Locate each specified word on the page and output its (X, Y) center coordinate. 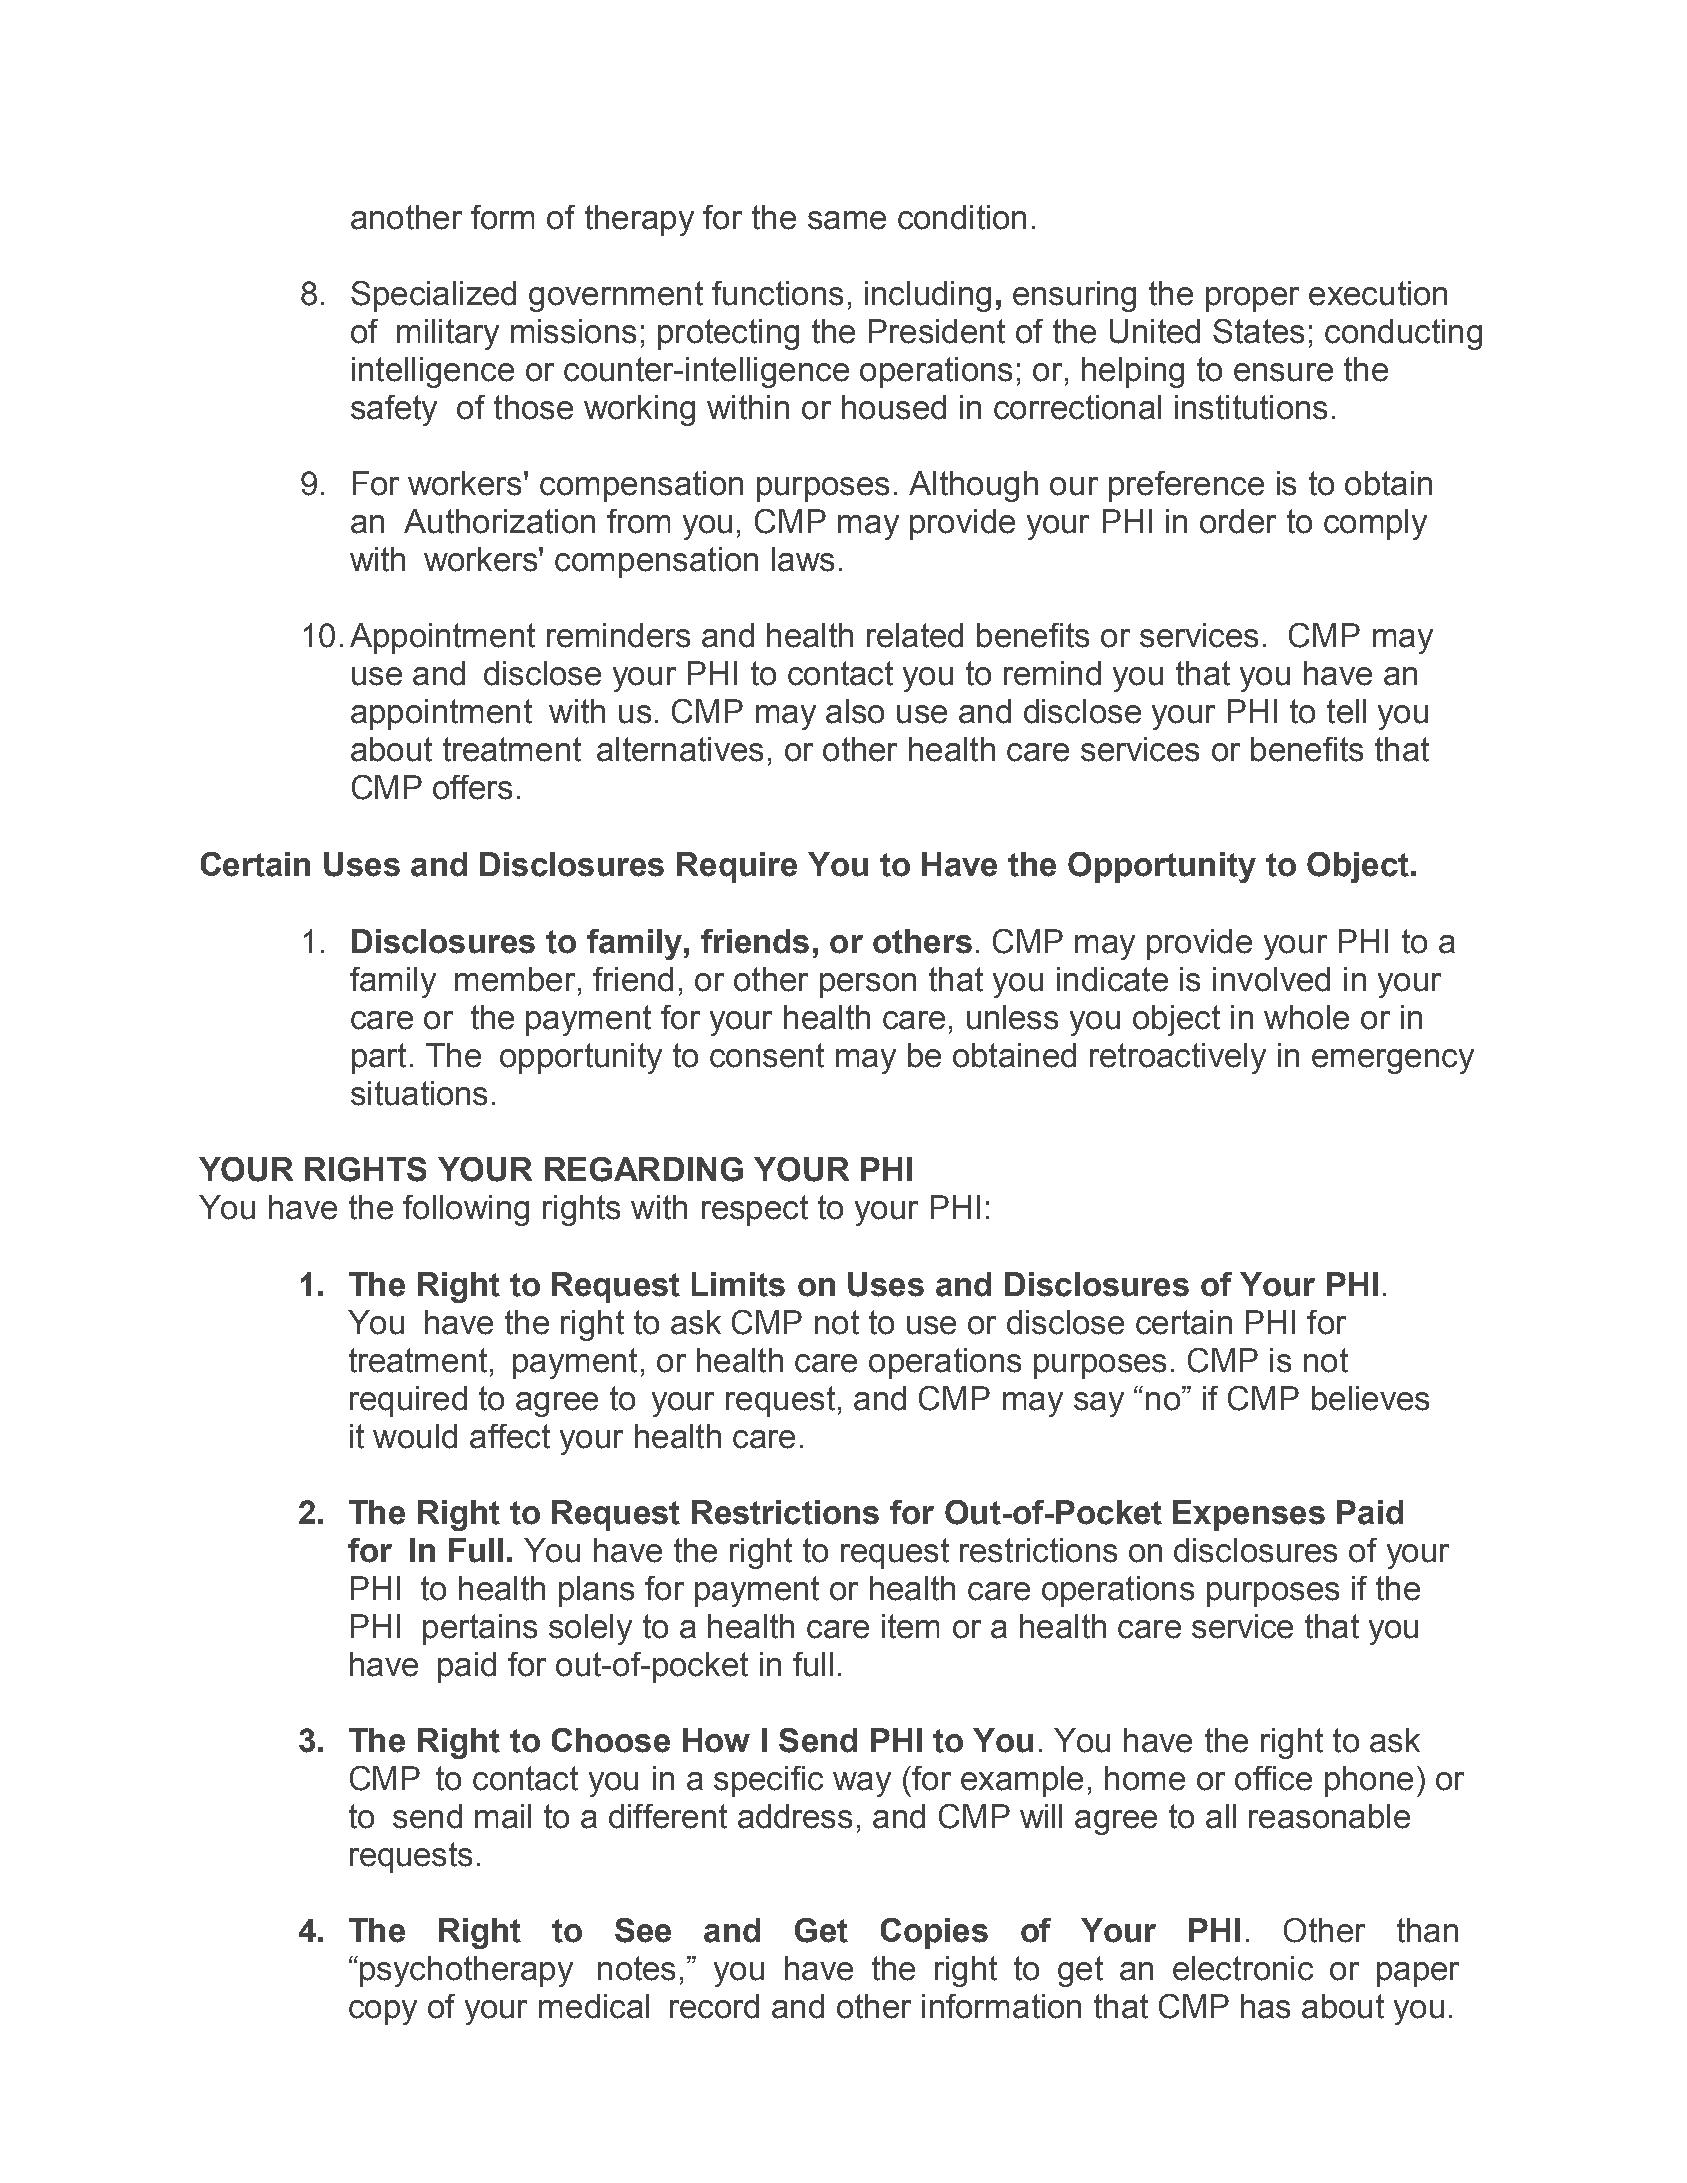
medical (594, 2006)
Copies (934, 1933)
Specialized (433, 296)
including (928, 296)
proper (1252, 299)
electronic (1243, 1968)
